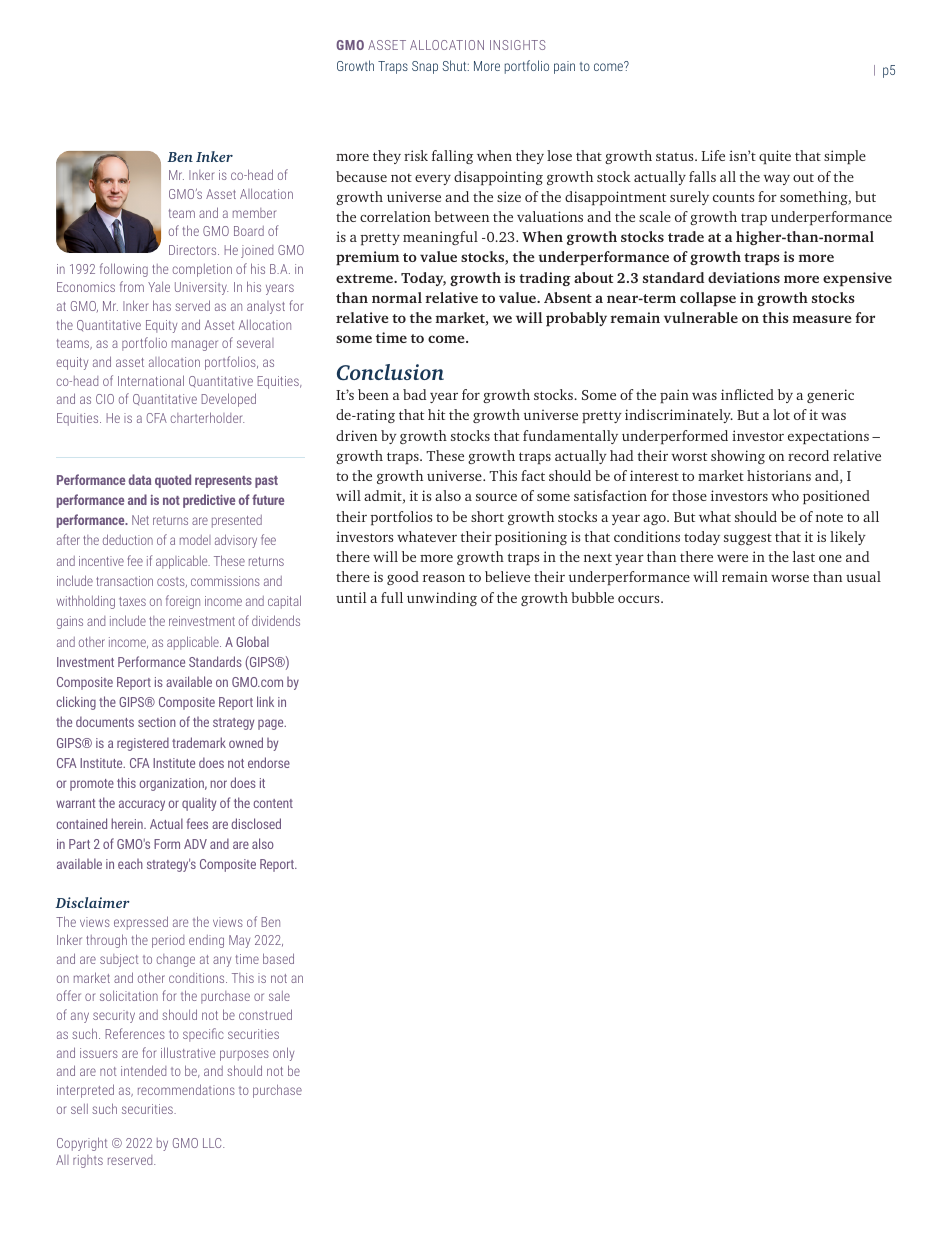  What do you see at coordinates (775, 157) in the image?
I see `quite` at bounding box center [775, 157].
